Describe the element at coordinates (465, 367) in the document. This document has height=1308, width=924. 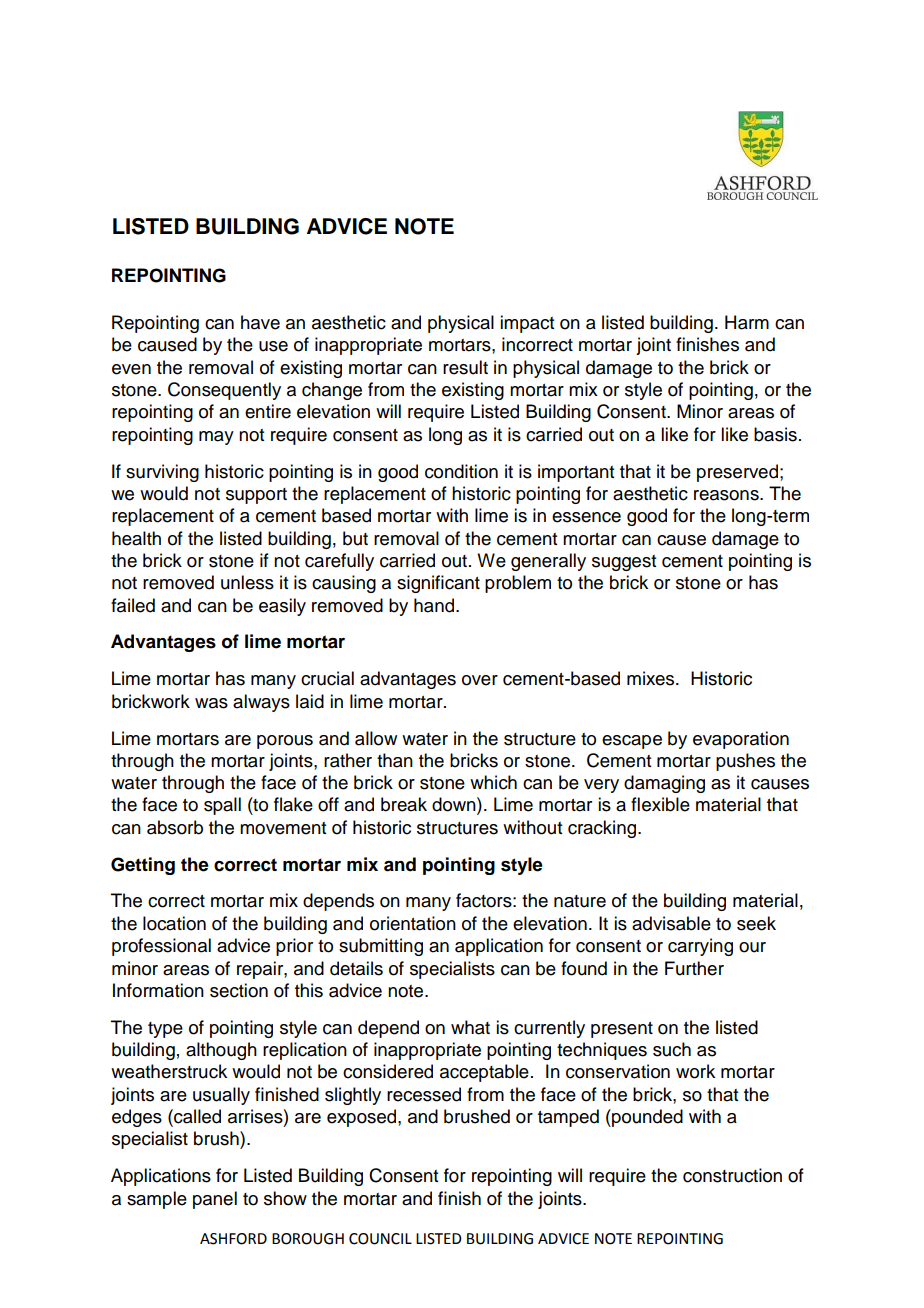
I see `result` at that location.
